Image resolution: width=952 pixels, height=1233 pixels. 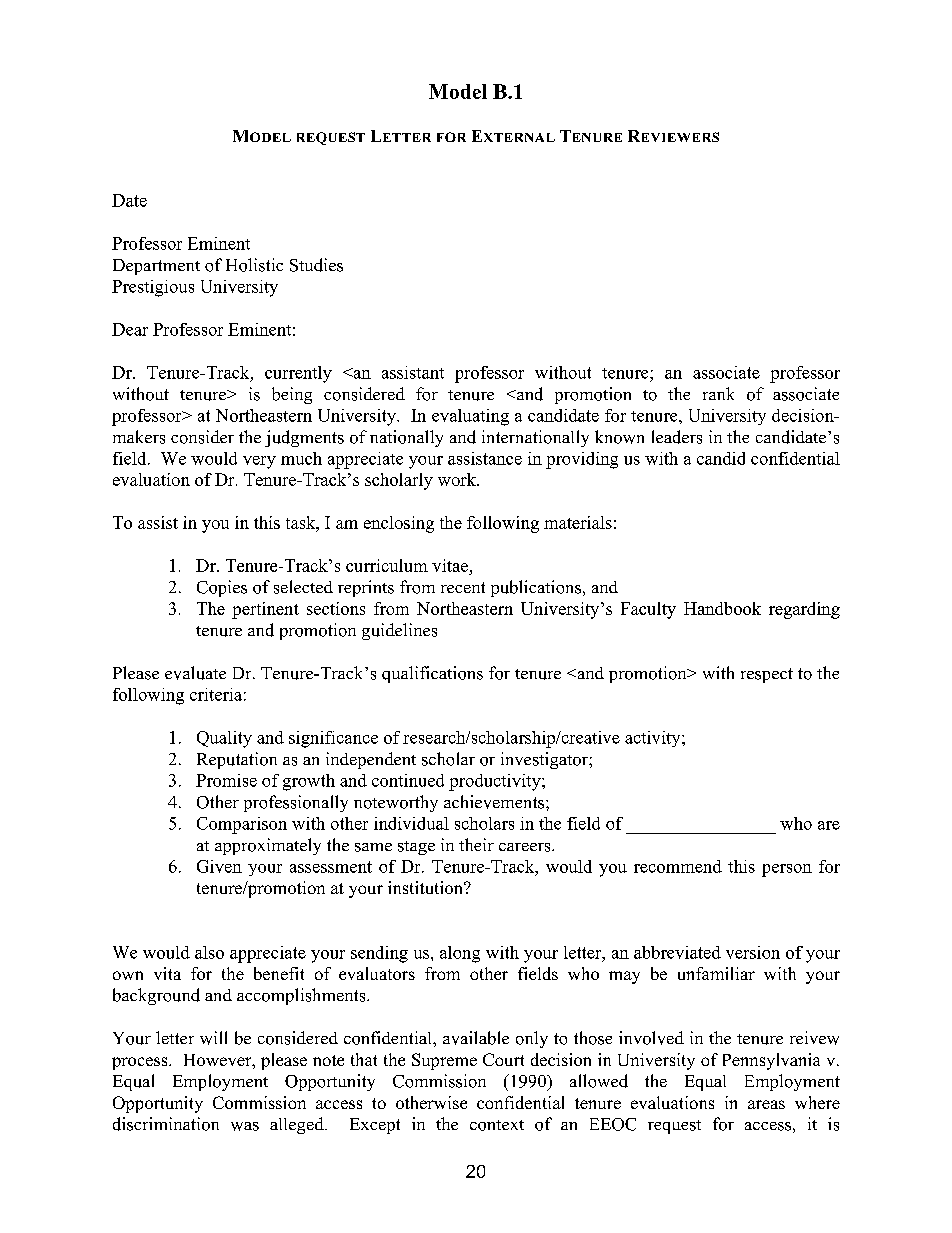 What do you see at coordinates (245, 1126) in the screenshot?
I see `was` at bounding box center [245, 1126].
